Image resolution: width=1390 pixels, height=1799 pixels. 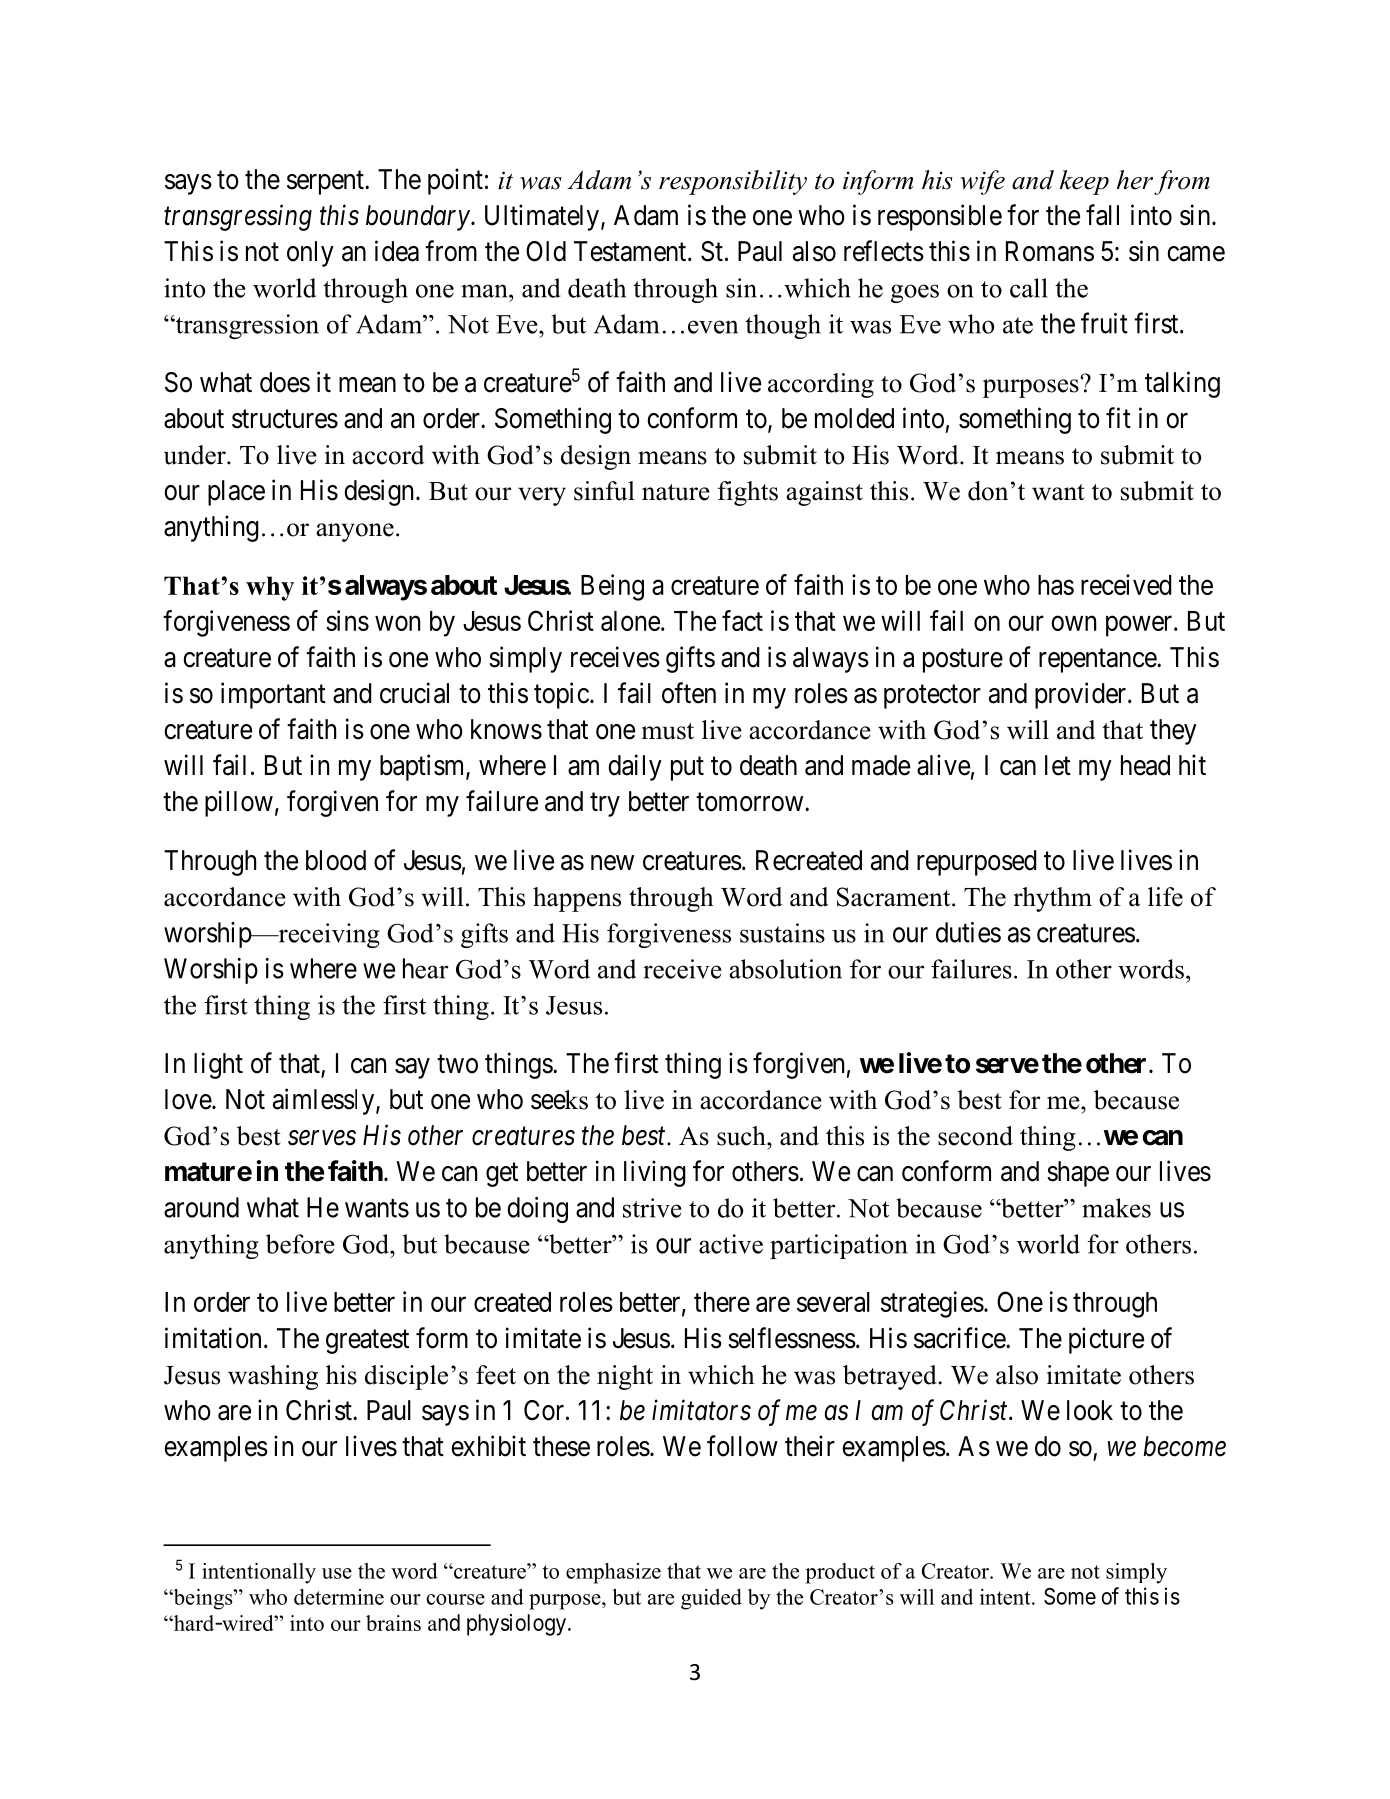 What do you see at coordinates (336, 860) in the document?
I see `blood` at bounding box center [336, 860].
